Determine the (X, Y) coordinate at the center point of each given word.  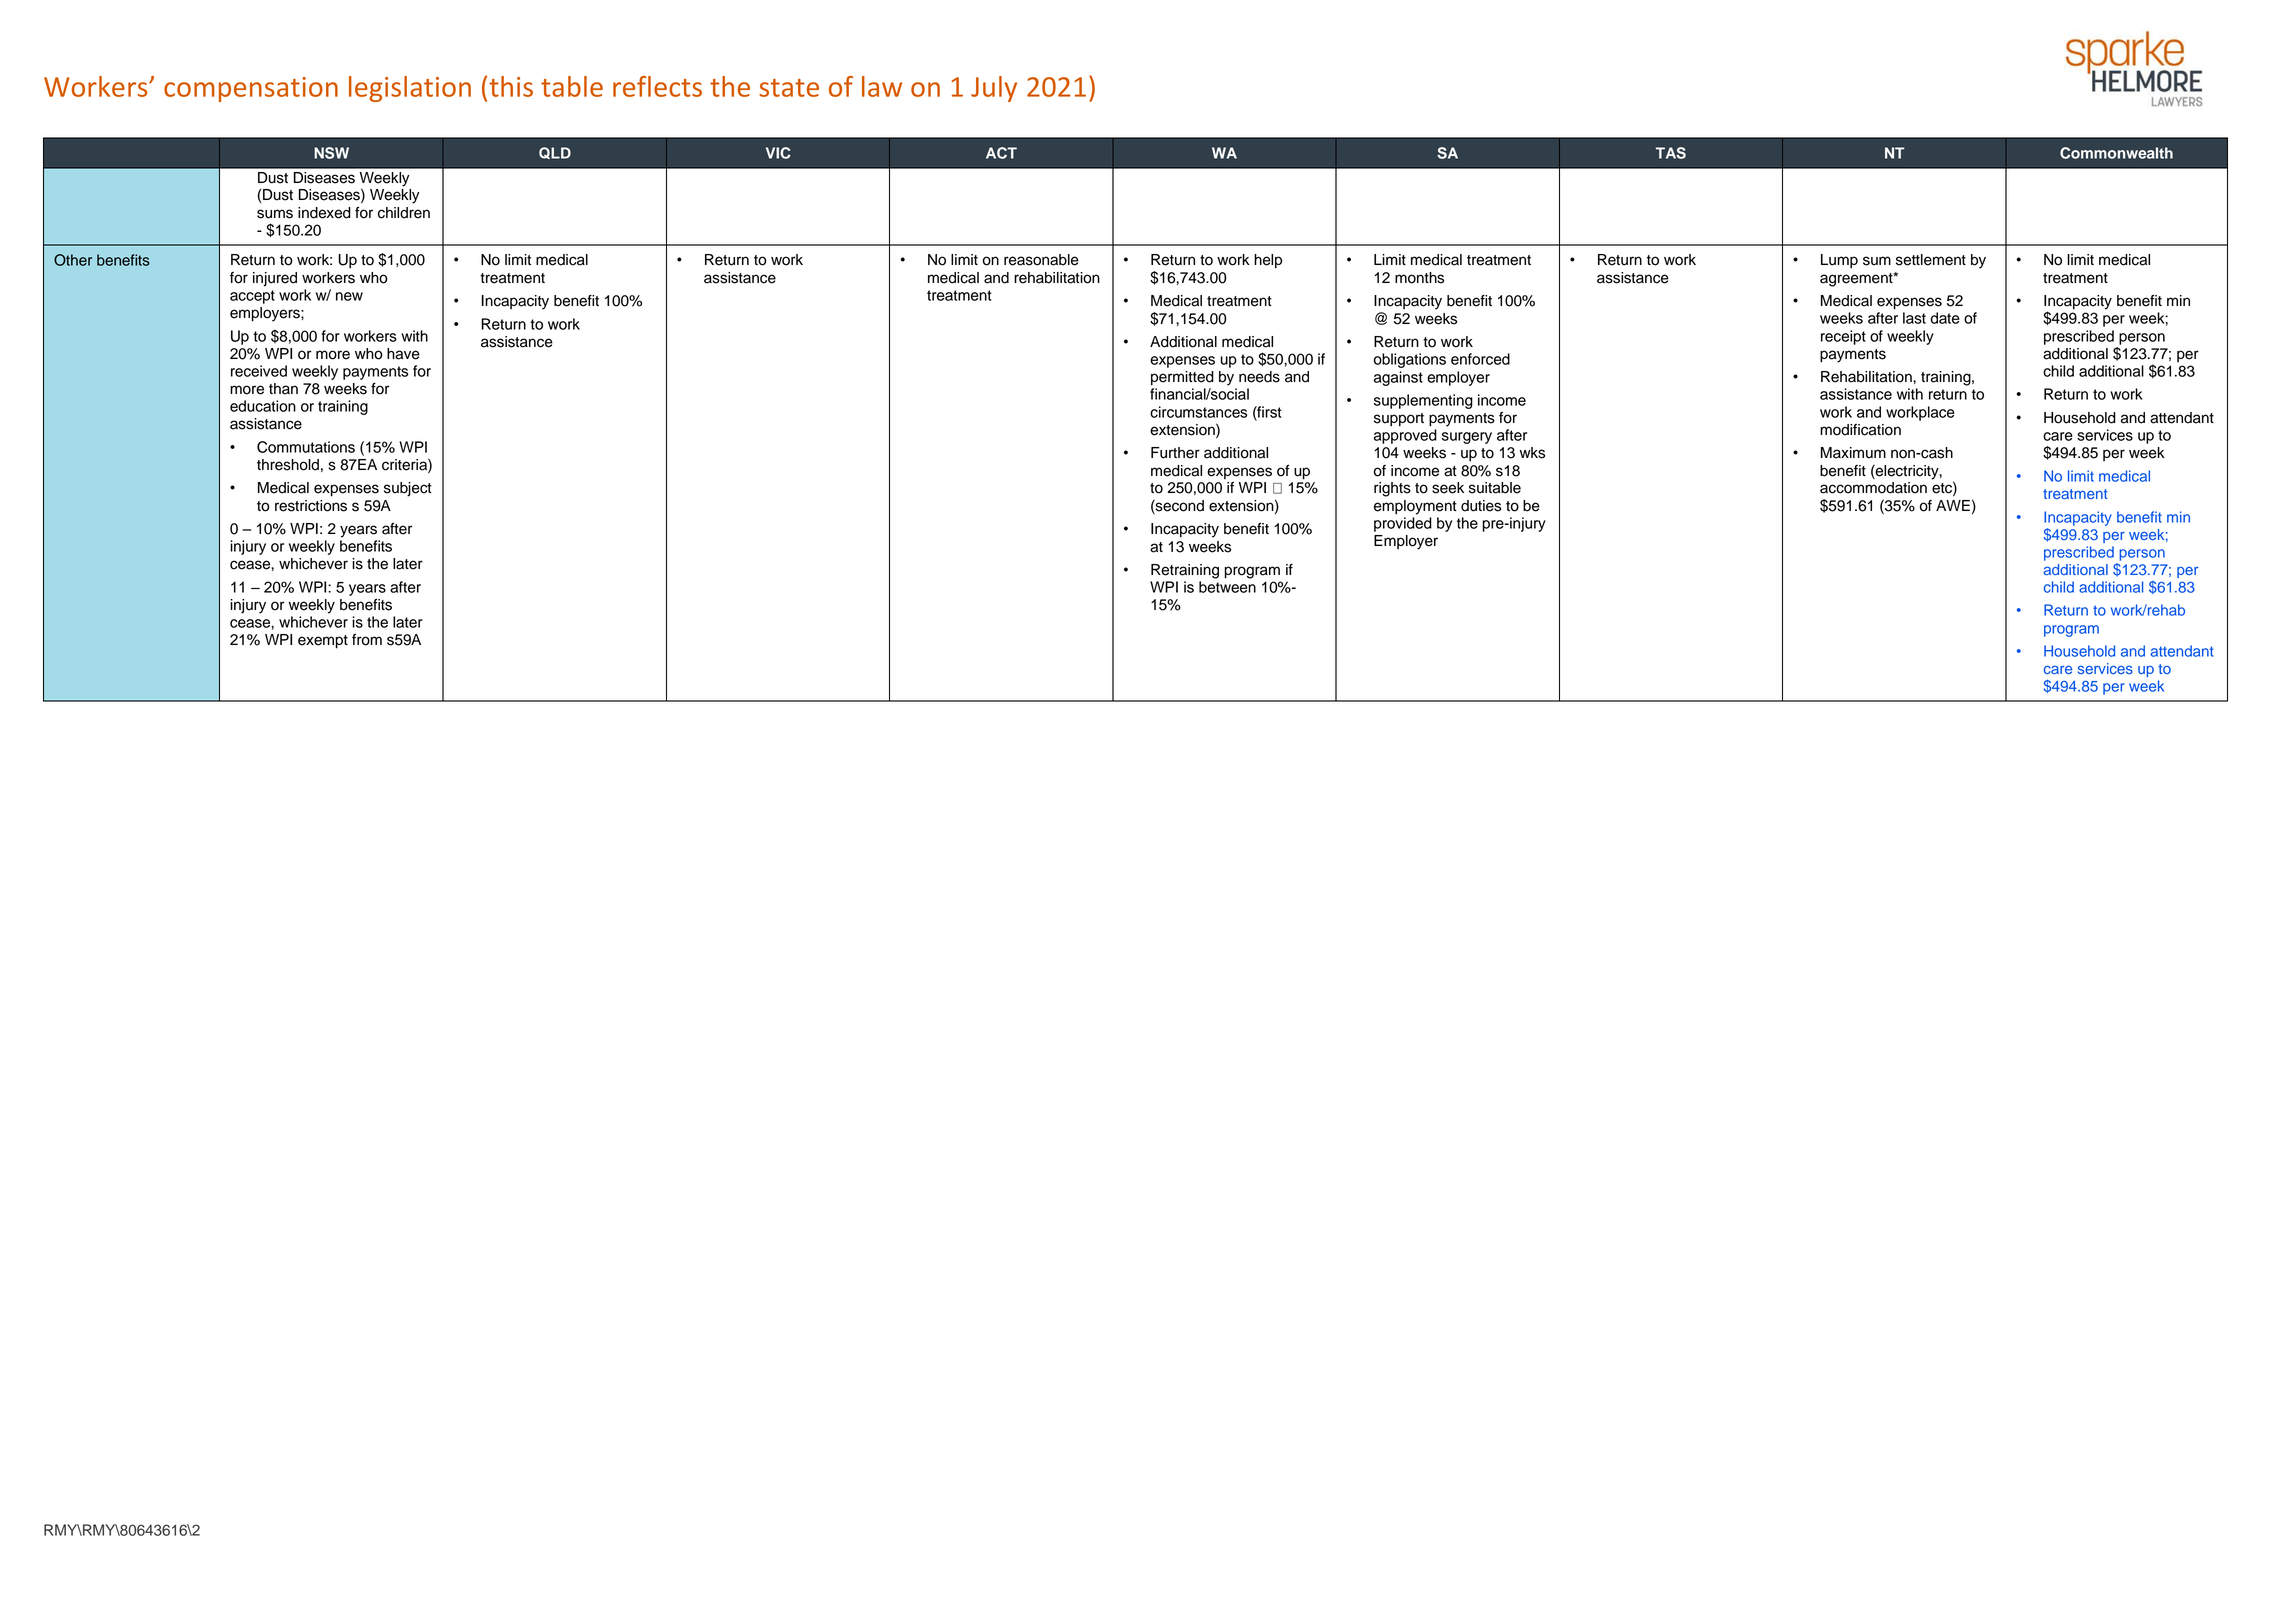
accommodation (1873, 488)
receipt (1843, 337)
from (367, 640)
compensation (251, 89)
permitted (1182, 378)
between (1227, 587)
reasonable (1041, 260)
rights (1392, 489)
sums (275, 214)
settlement (1931, 260)
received (259, 371)
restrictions (311, 506)
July (994, 89)
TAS (1671, 153)
